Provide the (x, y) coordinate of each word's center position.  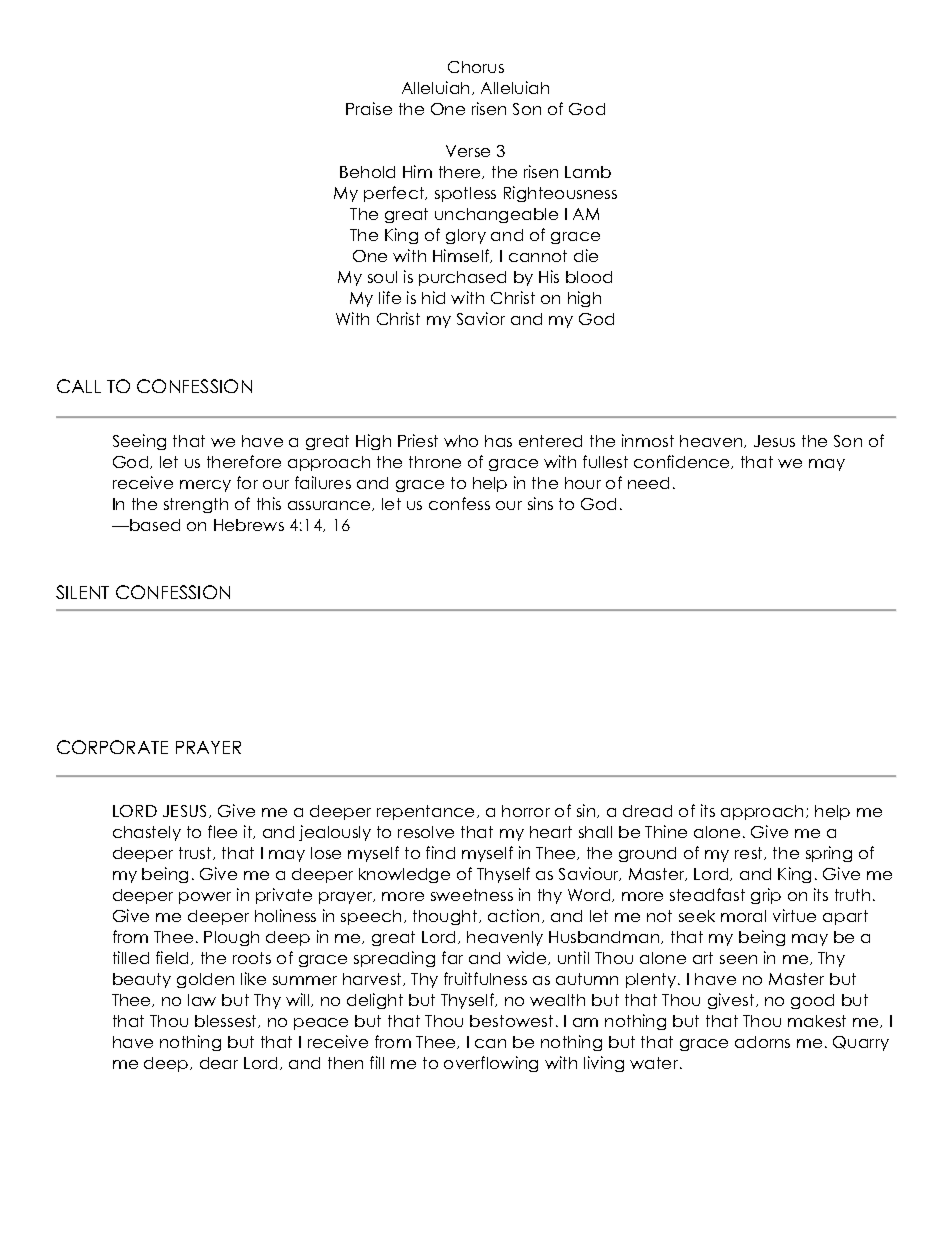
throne (435, 462)
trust (196, 853)
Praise (369, 108)
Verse (468, 151)
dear (219, 1063)
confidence (683, 462)
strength (196, 505)
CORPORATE (112, 747)
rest (750, 853)
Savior (481, 318)
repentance (425, 812)
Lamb (588, 172)
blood (589, 277)
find (440, 852)
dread (647, 811)
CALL (79, 386)
